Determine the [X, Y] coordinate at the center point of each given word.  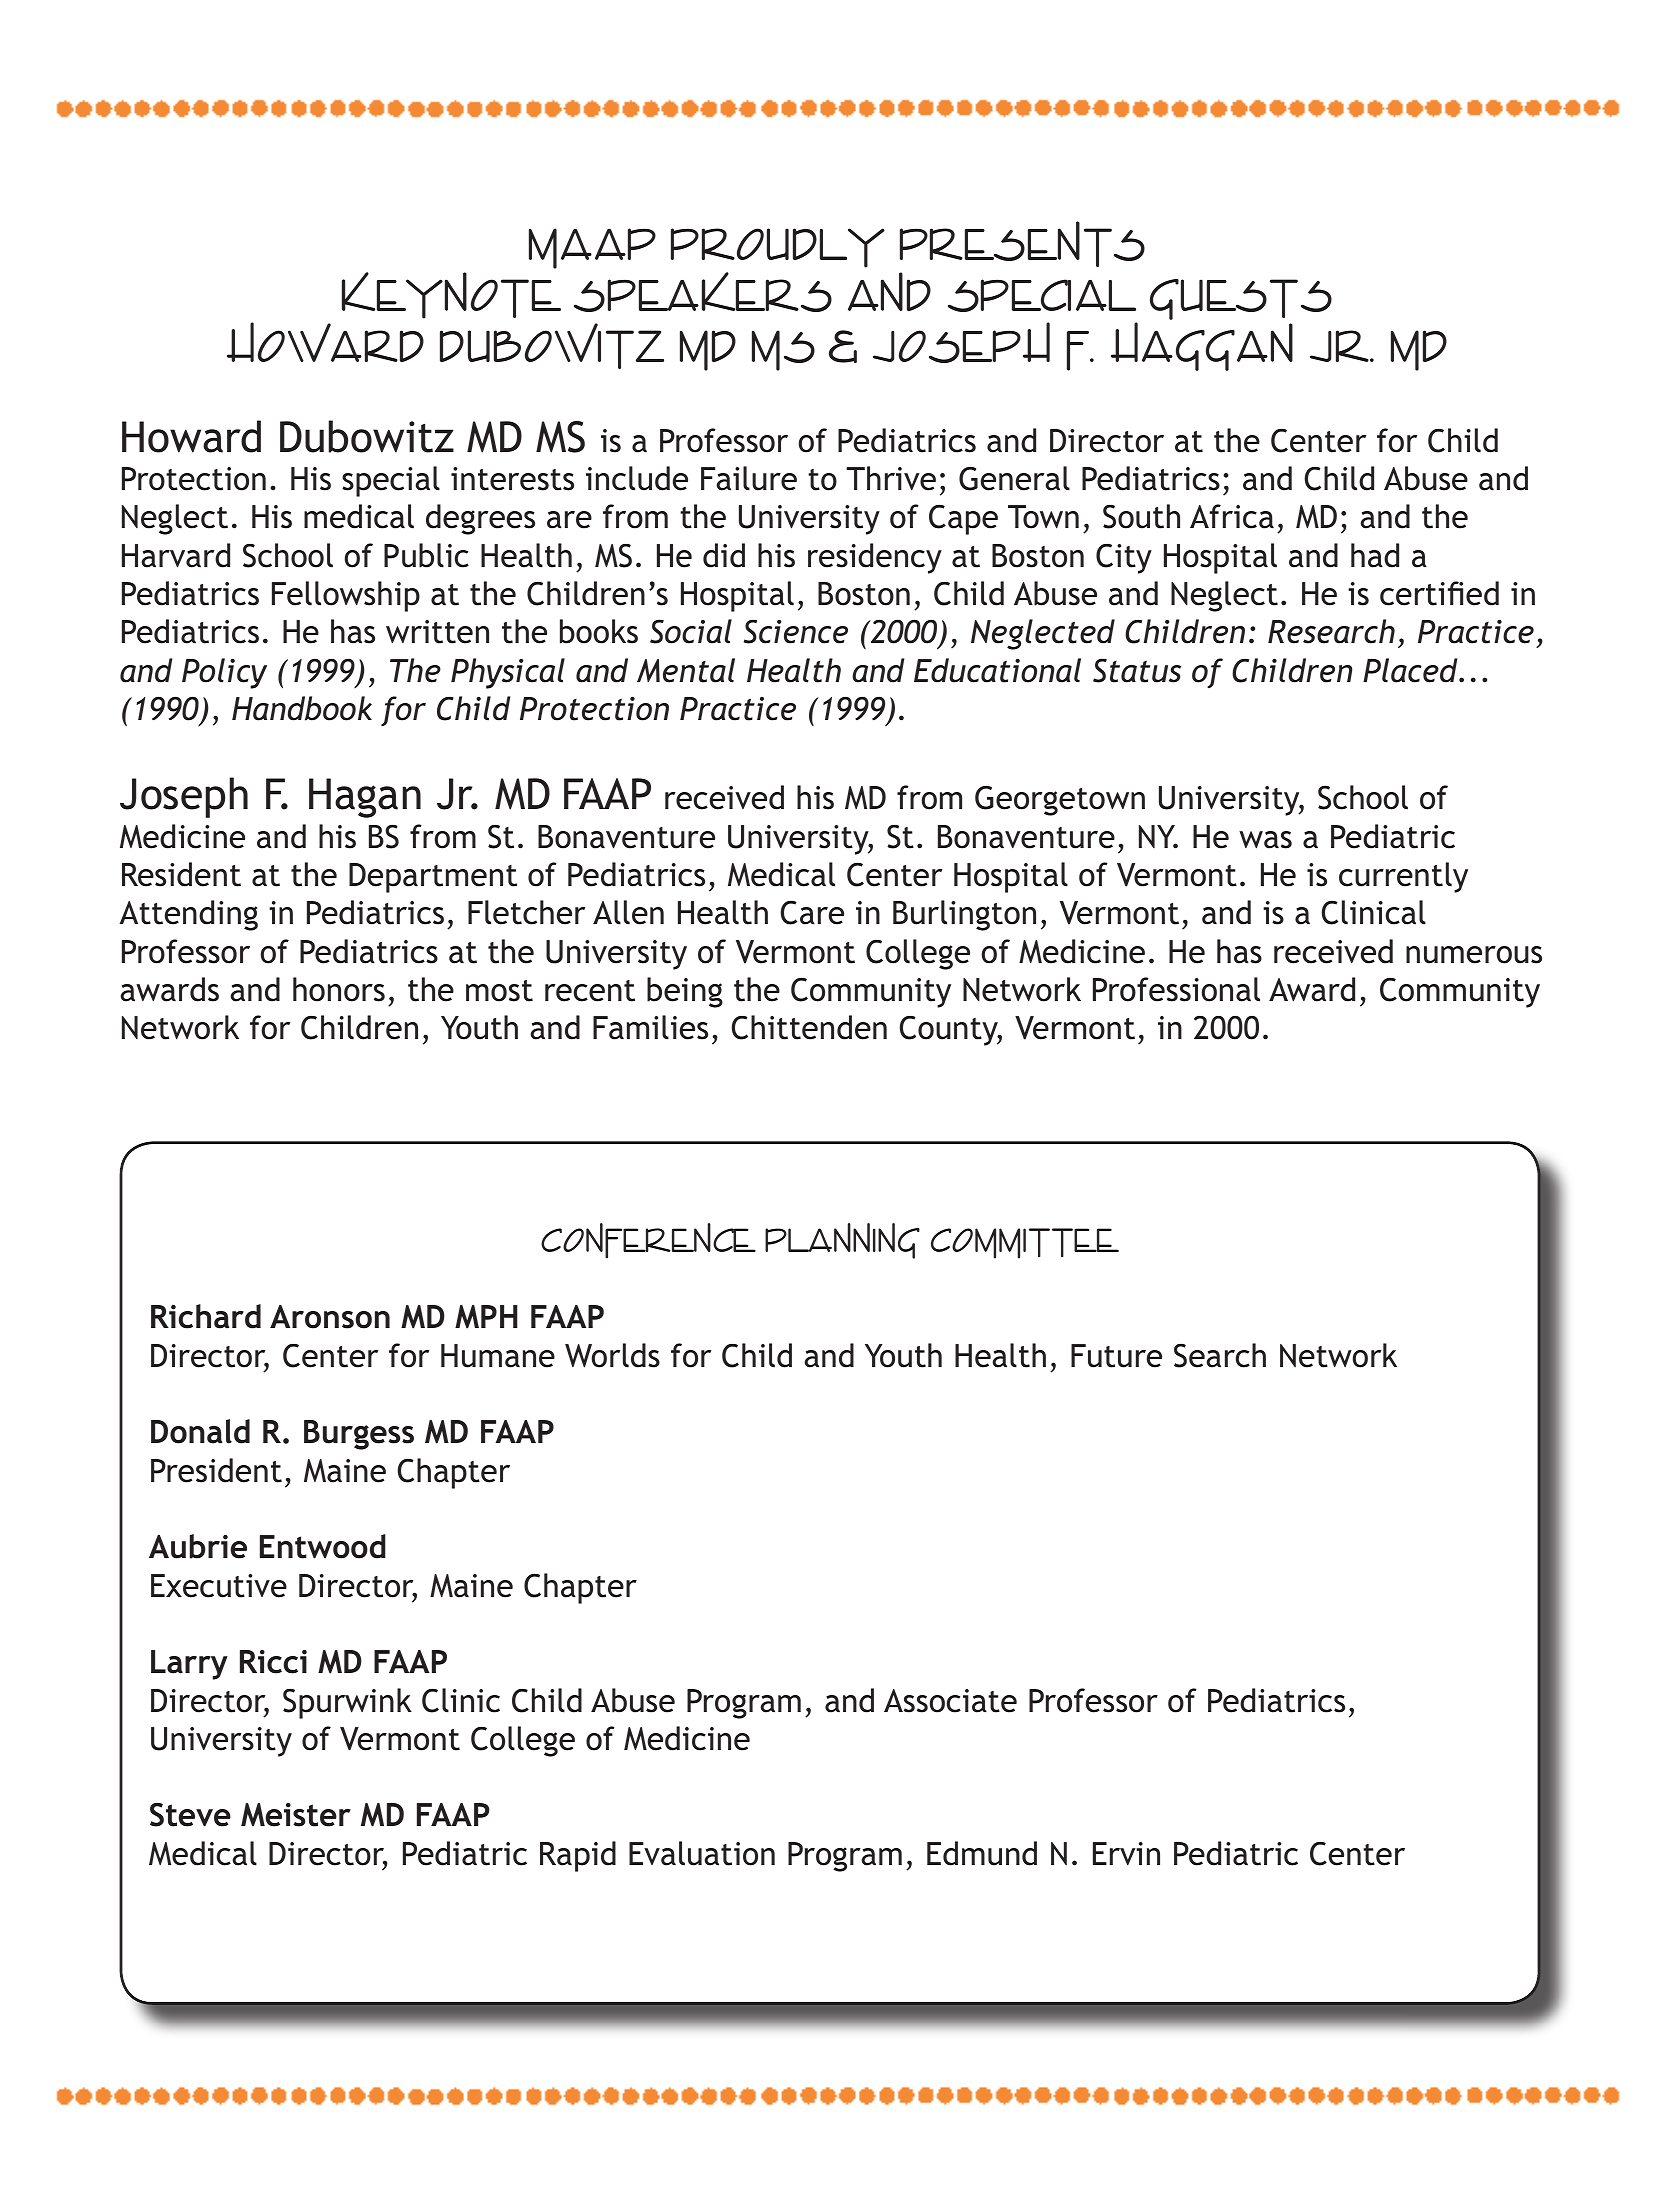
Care [812, 913]
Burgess [359, 1435]
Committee [1025, 1243]
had [1375, 555]
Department [433, 878]
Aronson [330, 1317]
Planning [842, 1241]
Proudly [778, 248]
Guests [1241, 299]
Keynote [451, 295]
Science [796, 631]
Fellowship [346, 596]
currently [1403, 877]
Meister [296, 1815]
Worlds [612, 1355]
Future [1116, 1356]
